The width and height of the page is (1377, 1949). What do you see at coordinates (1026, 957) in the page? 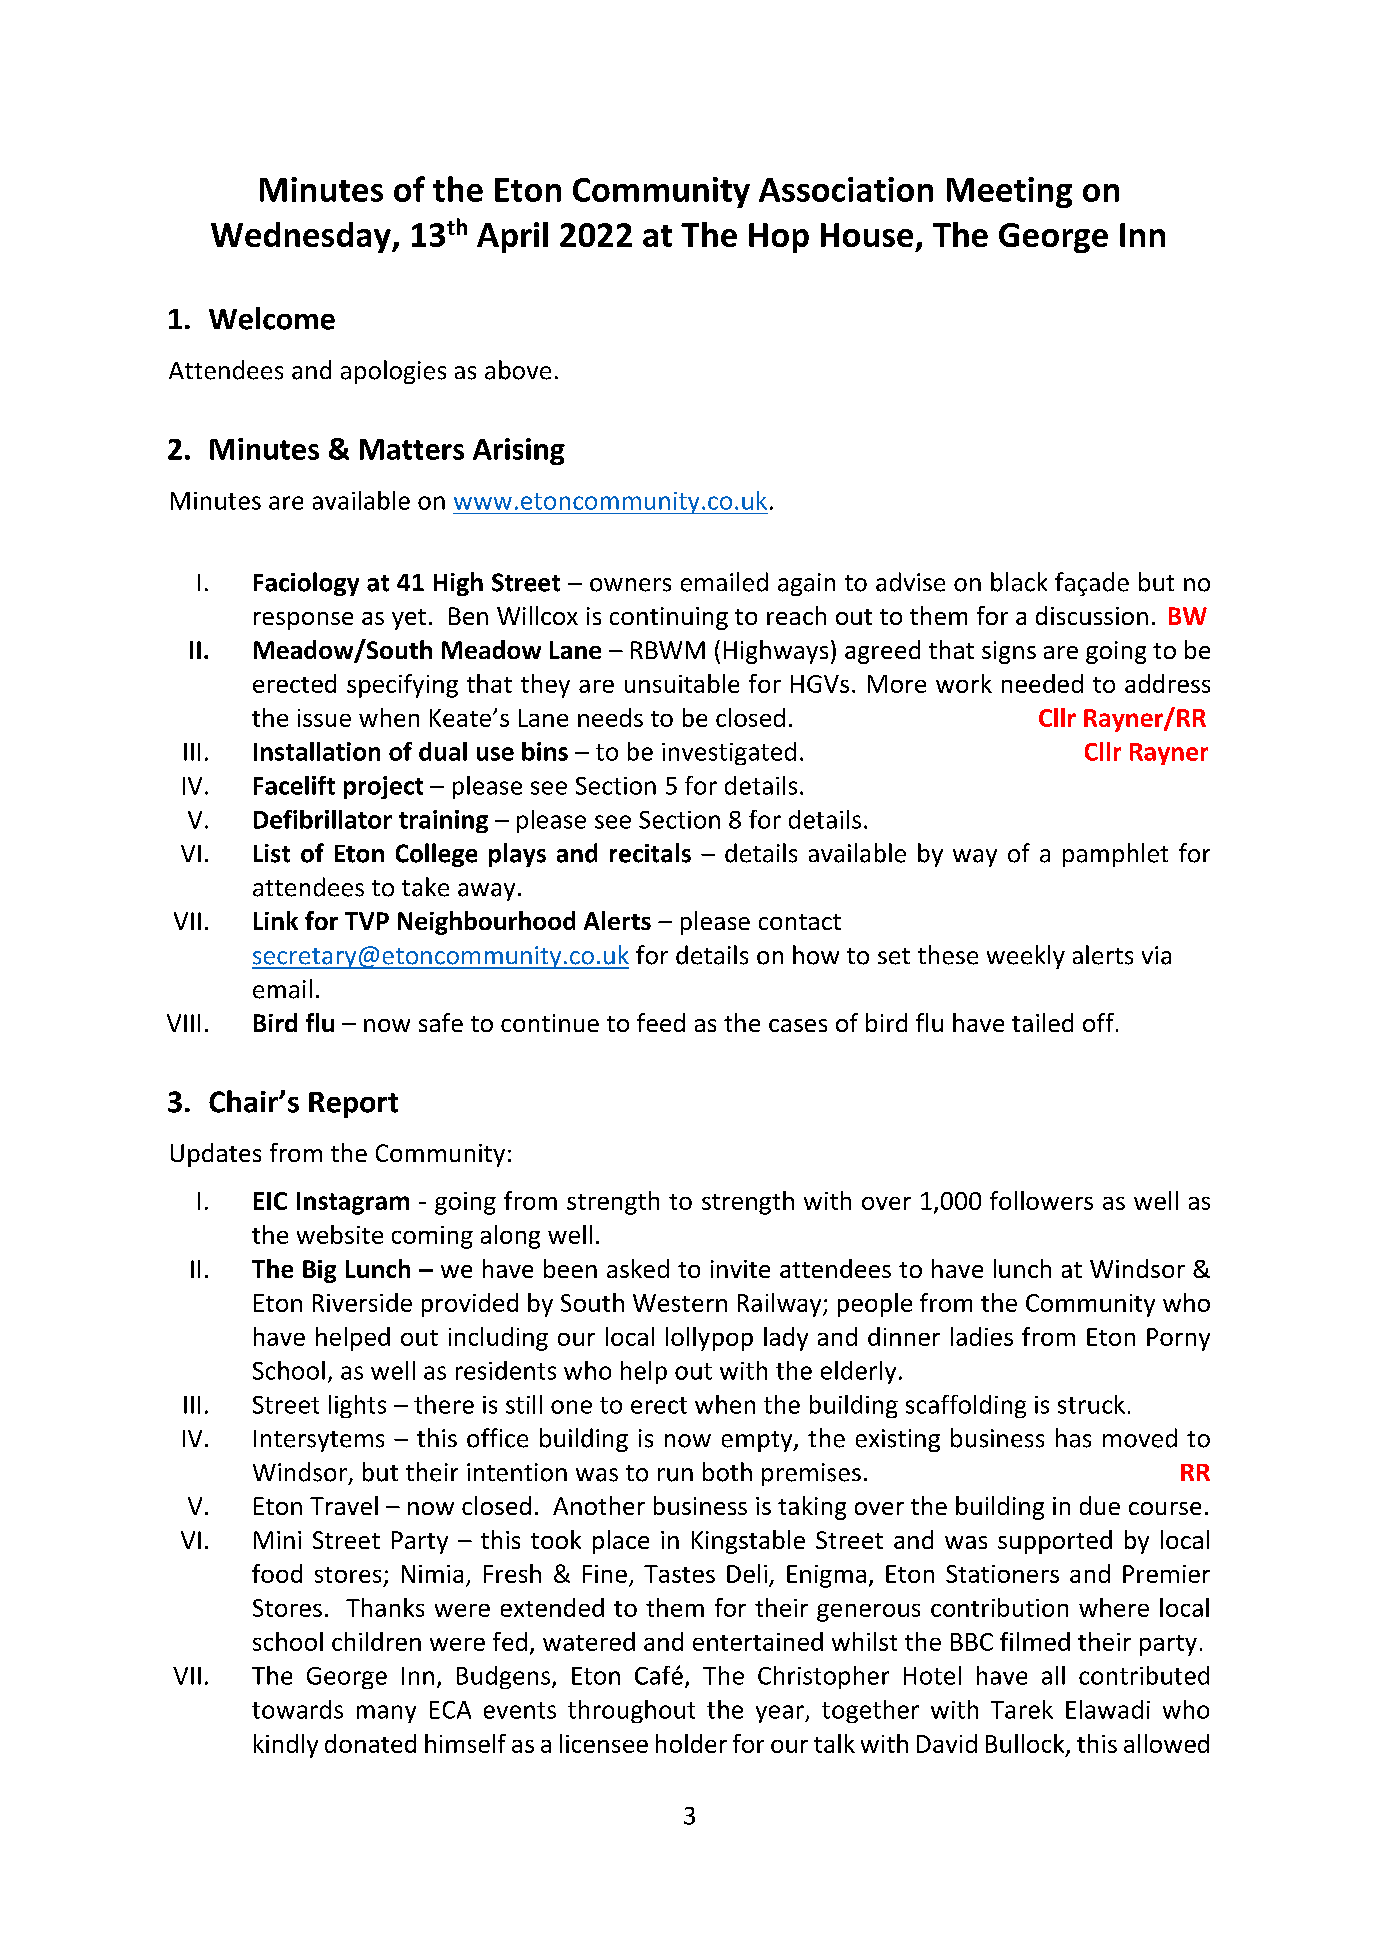
I see `weekly` at bounding box center [1026, 957].
